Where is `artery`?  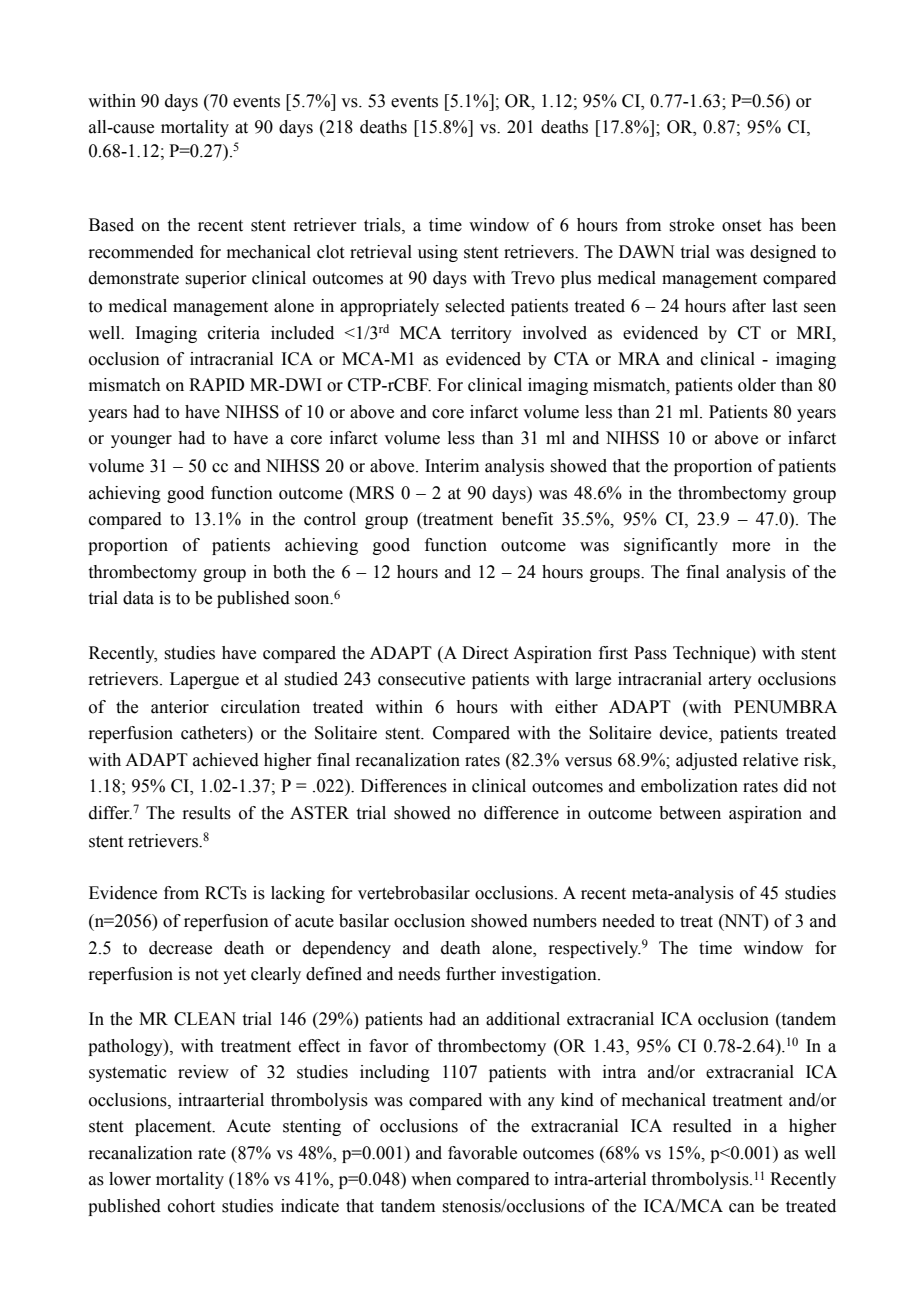
artery is located at coordinates (730, 681).
